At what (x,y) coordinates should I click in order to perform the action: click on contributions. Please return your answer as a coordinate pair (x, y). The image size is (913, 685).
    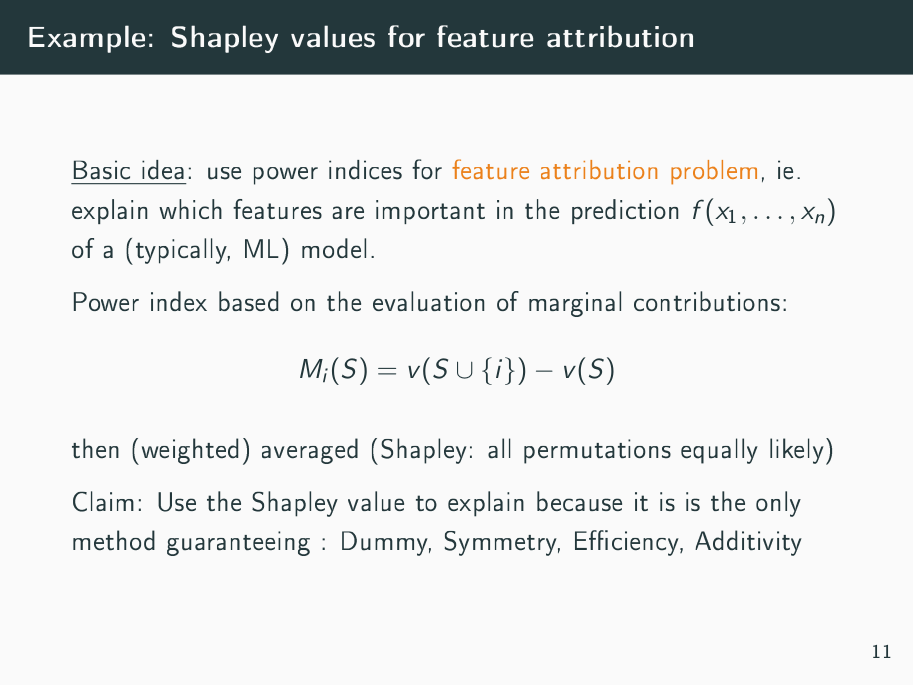
    Looking at the image, I should click on (707, 301).
